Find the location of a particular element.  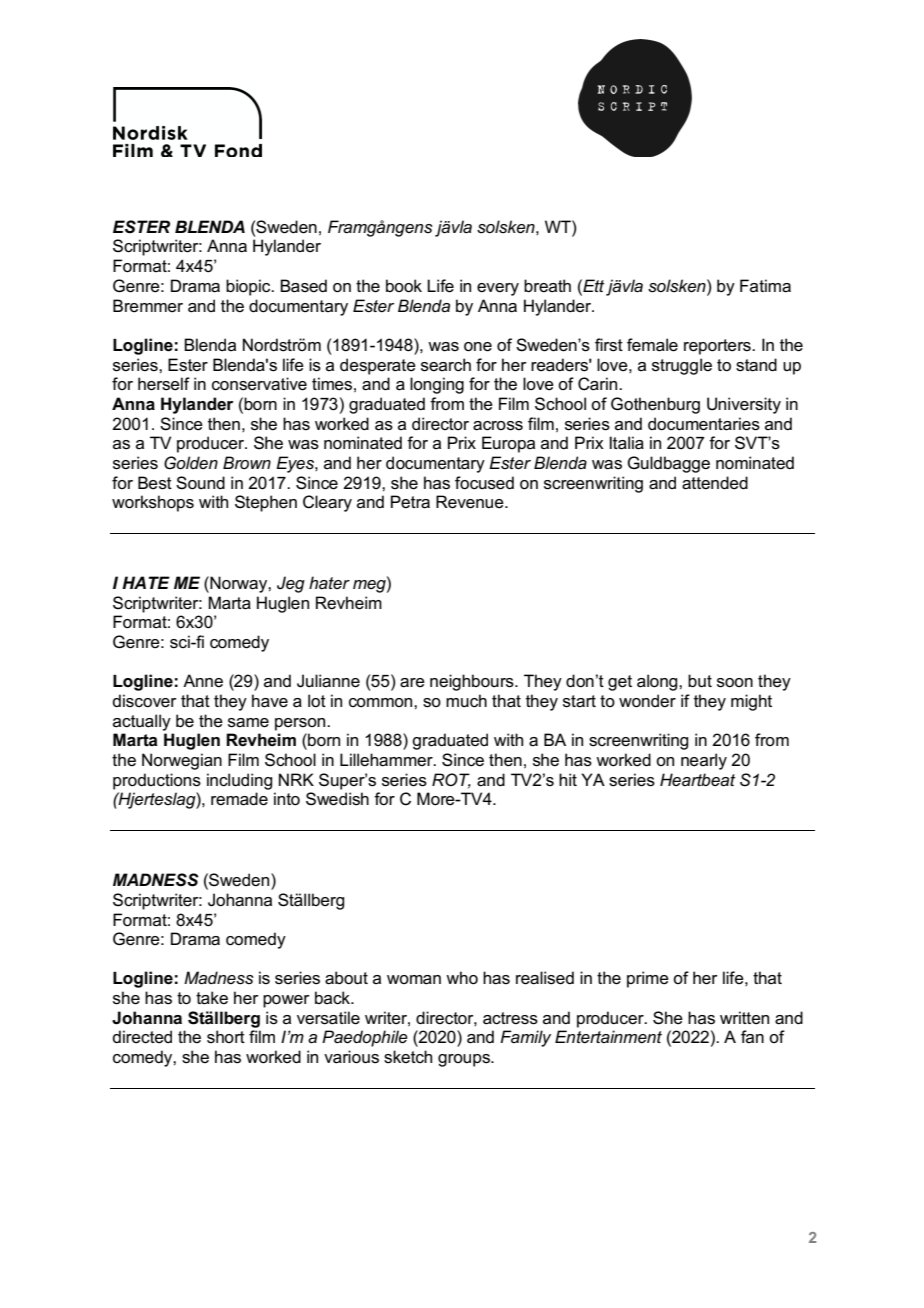

focused is located at coordinates (484, 483).
